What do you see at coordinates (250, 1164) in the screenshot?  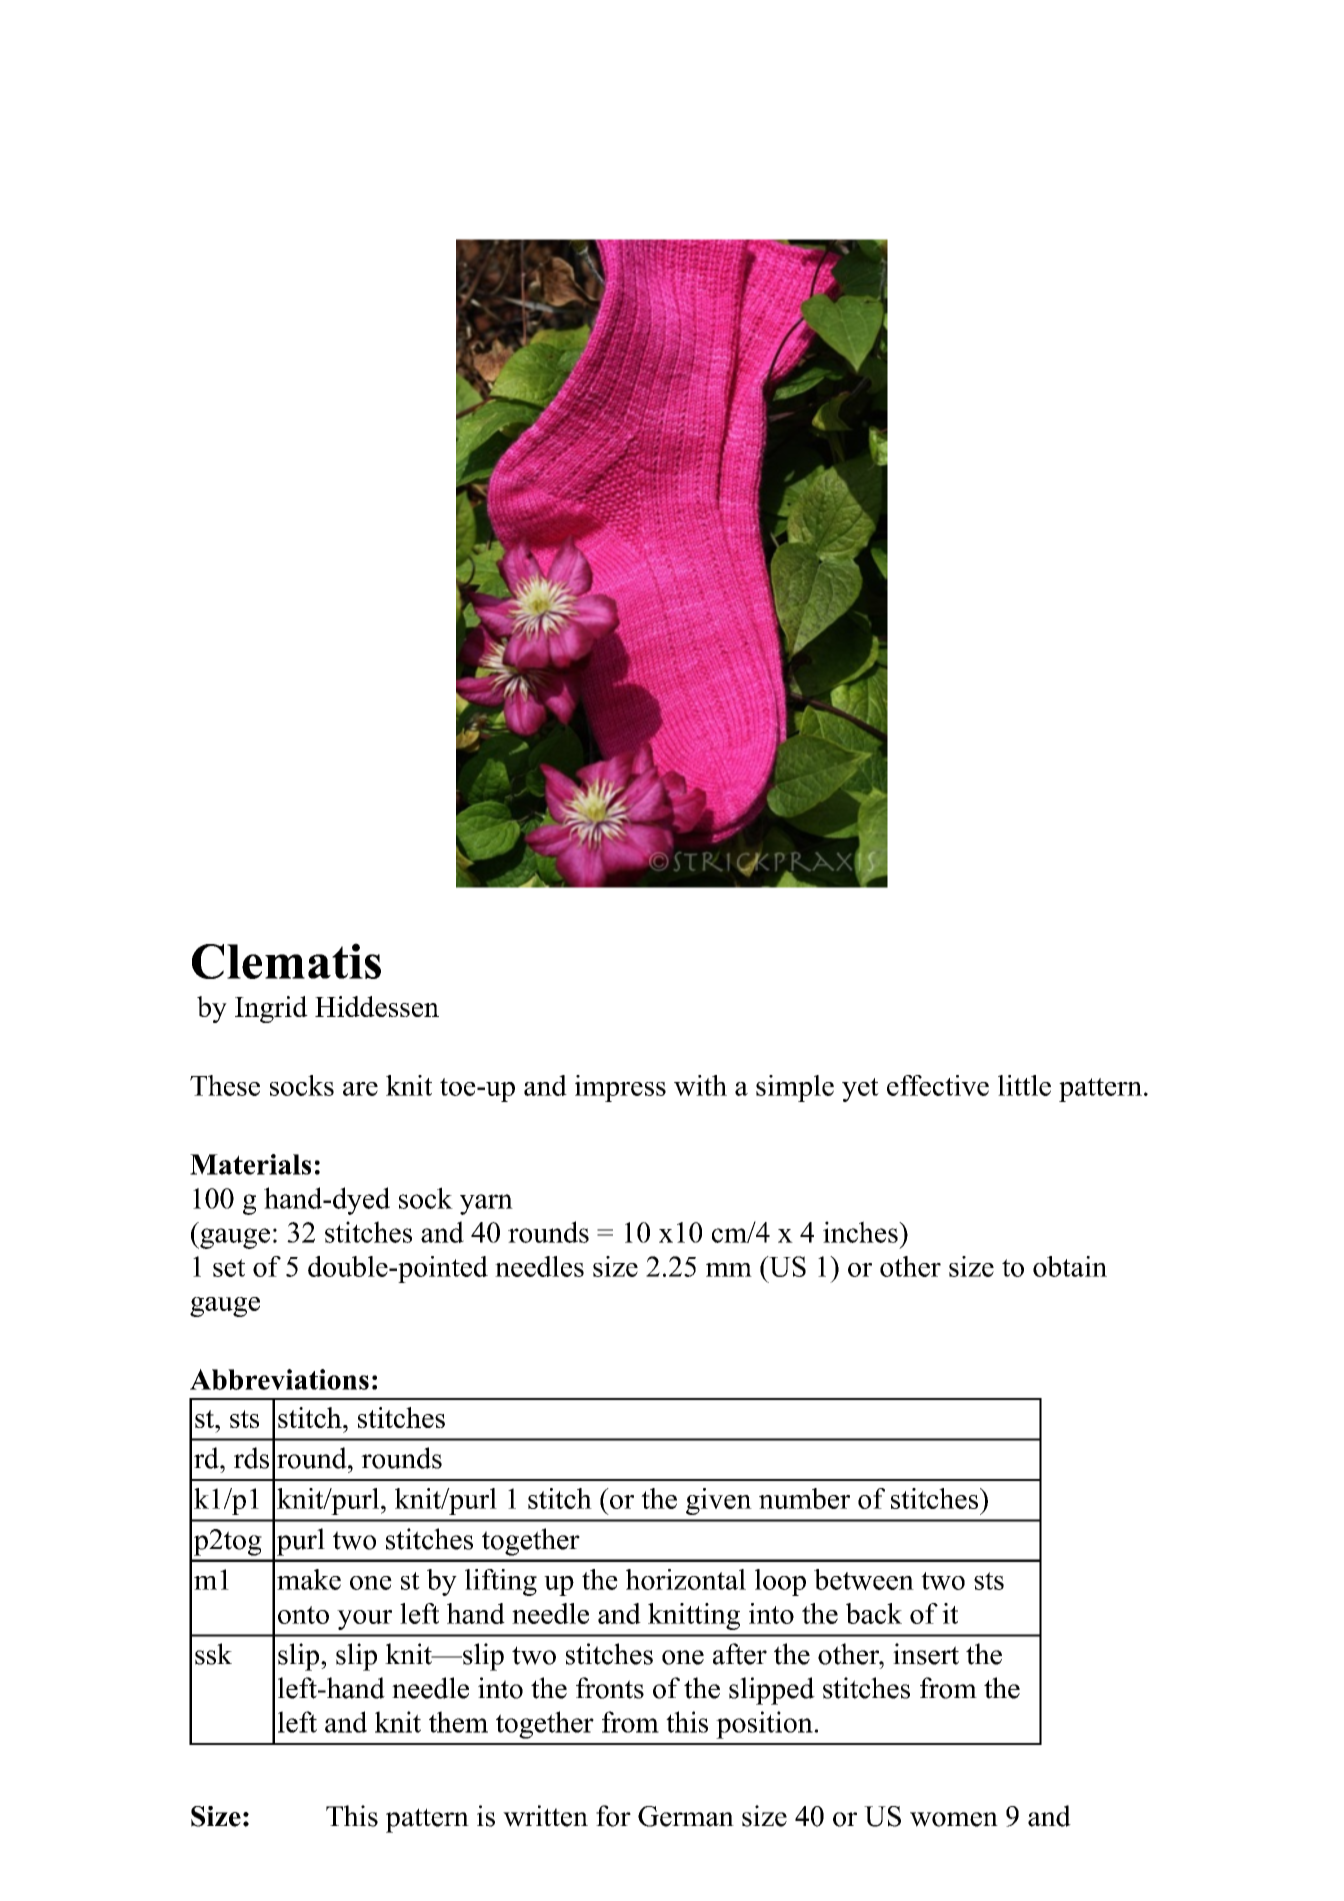 I see `Materials` at bounding box center [250, 1164].
